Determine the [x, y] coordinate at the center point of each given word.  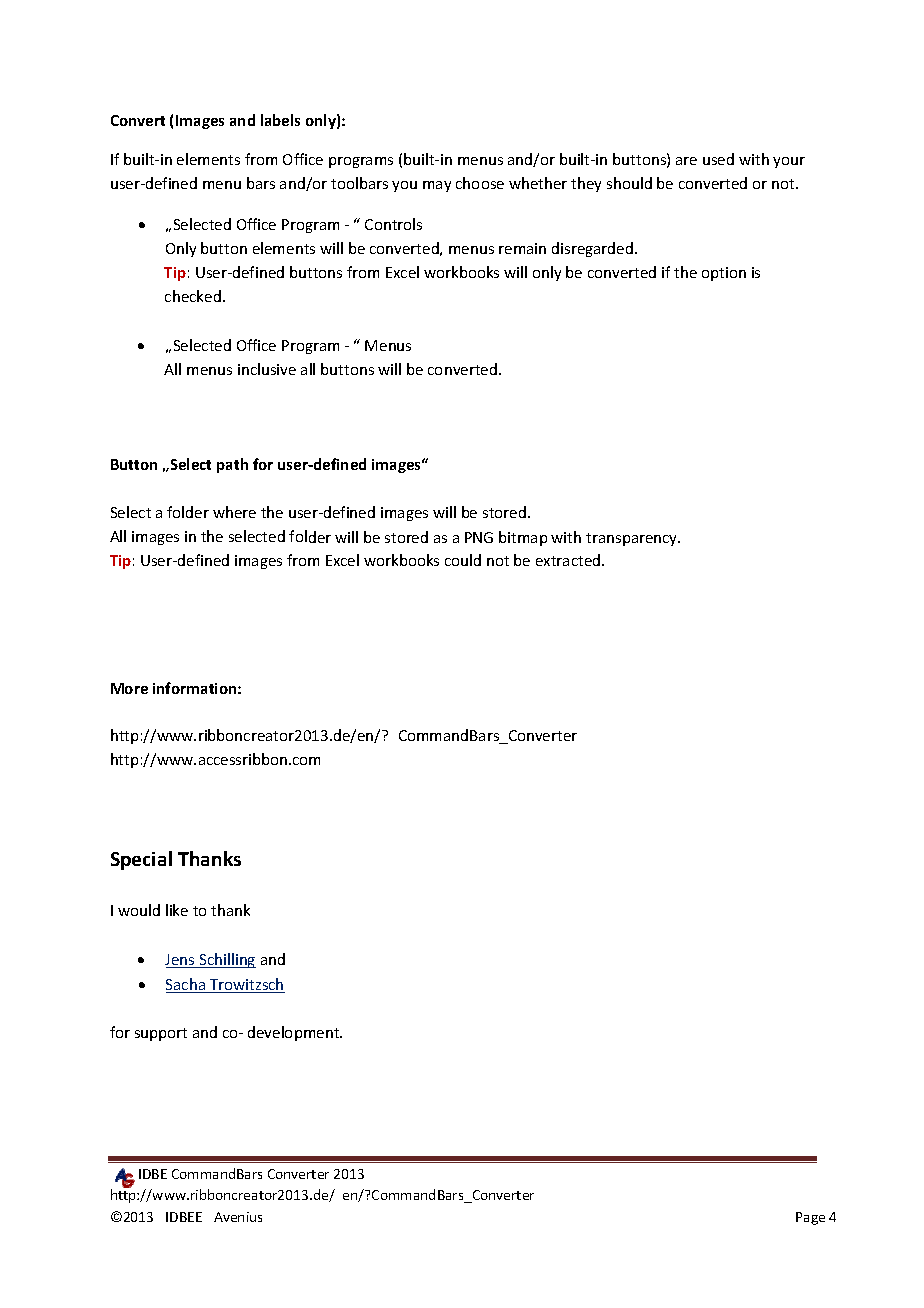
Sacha [186, 985]
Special [141, 860]
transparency [633, 539]
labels [280, 120]
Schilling [226, 960]
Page [810, 1218]
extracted [569, 560]
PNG [479, 537]
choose [480, 183]
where [234, 512]
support [161, 1034]
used [718, 159]
